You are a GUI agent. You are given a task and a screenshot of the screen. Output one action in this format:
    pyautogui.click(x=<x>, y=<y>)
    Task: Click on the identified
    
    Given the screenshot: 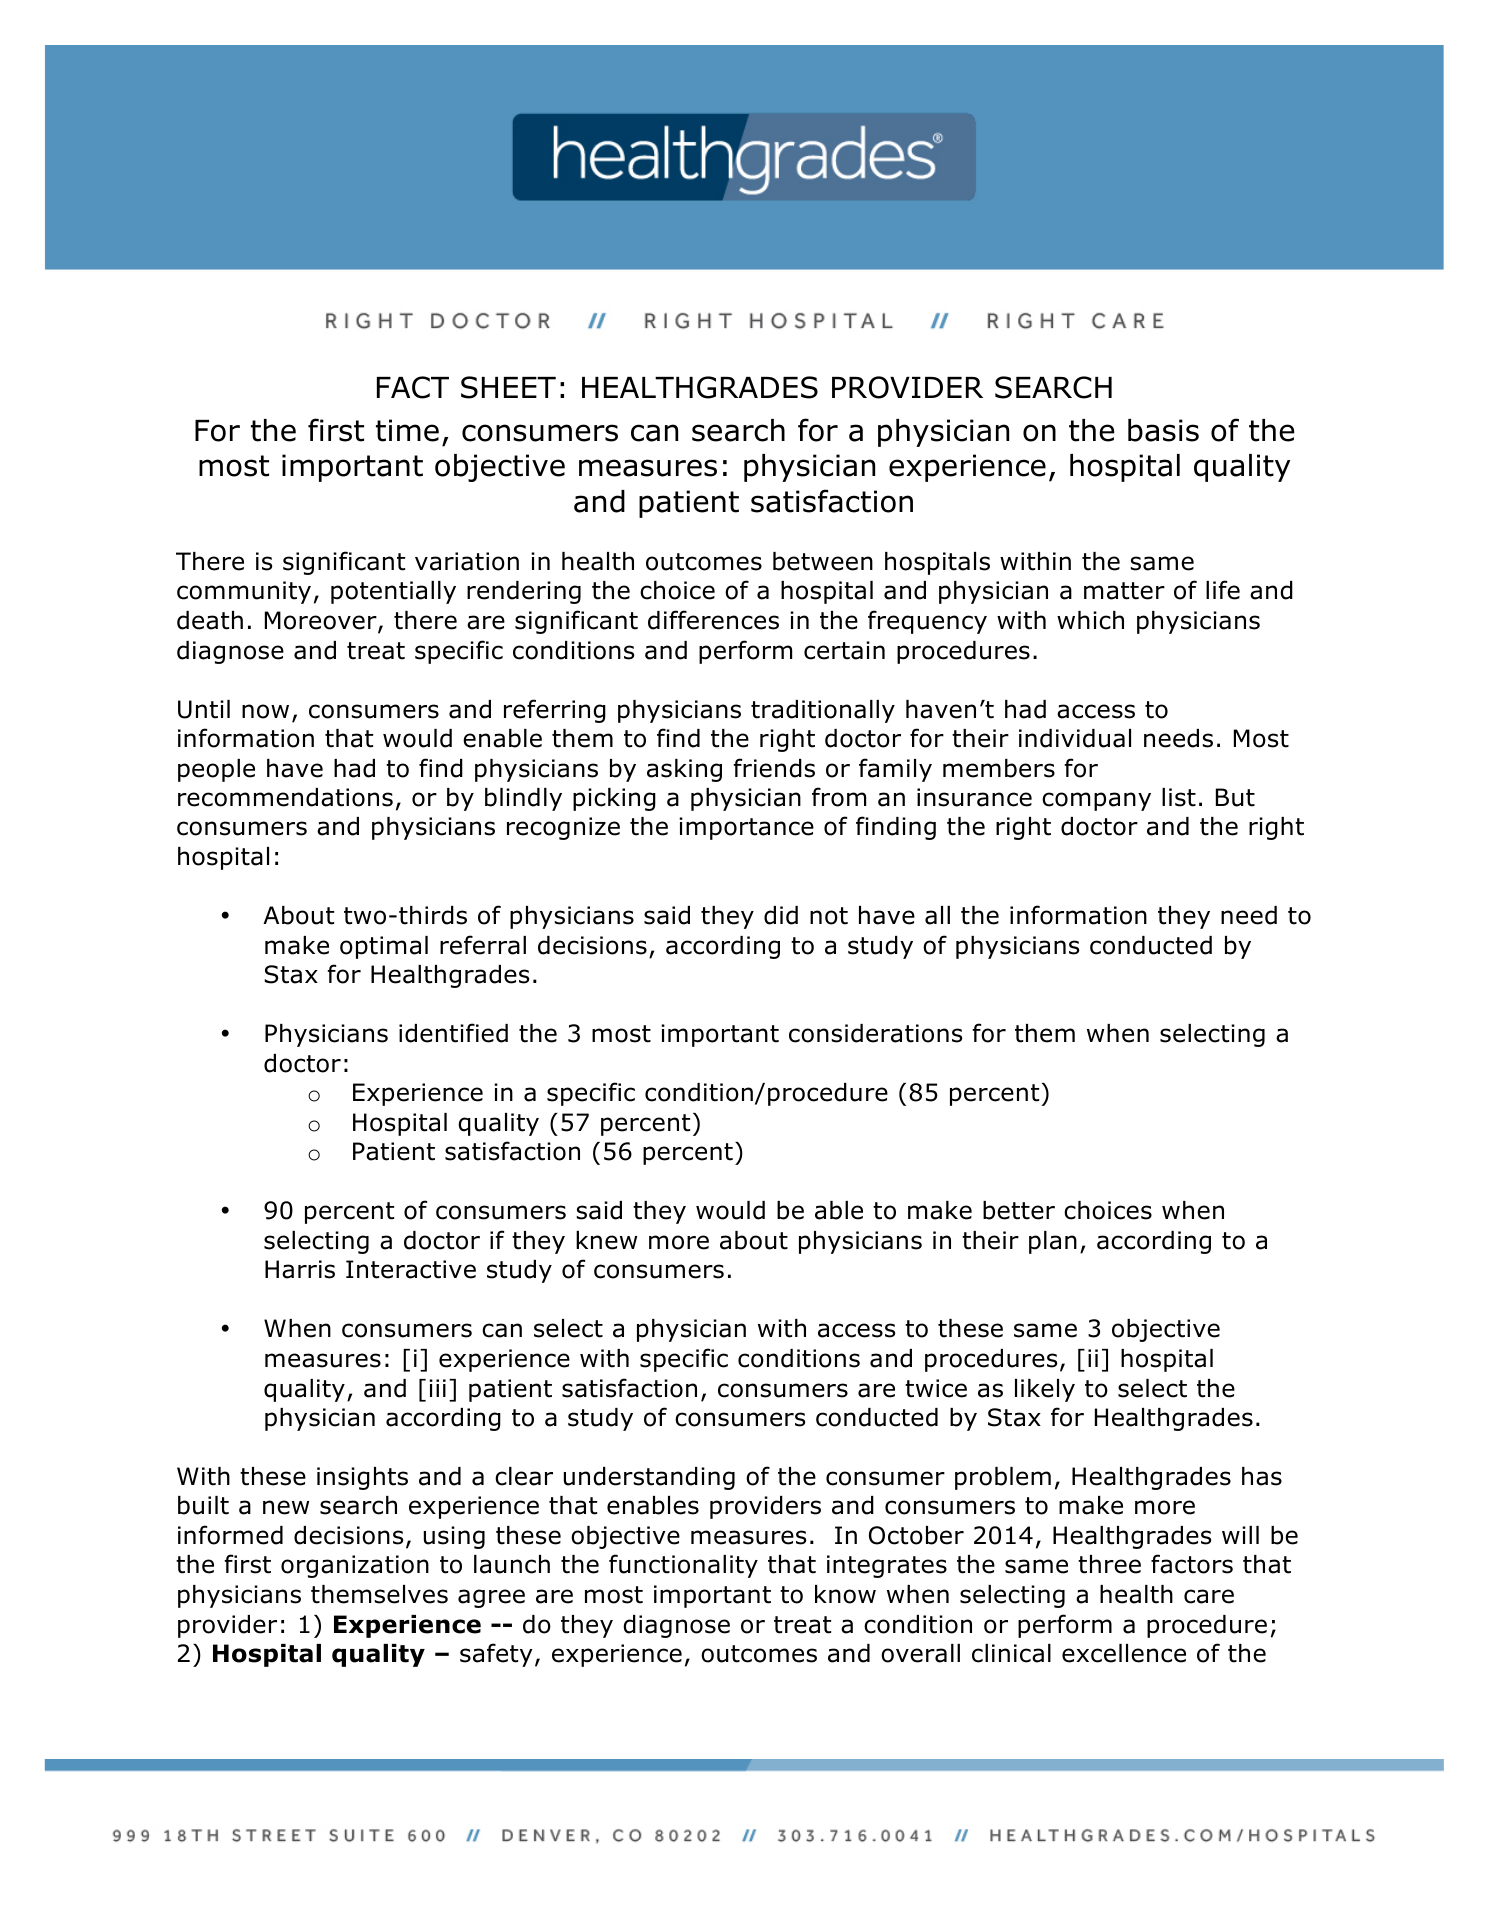 What is the action you would take?
    pyautogui.click(x=453, y=1033)
